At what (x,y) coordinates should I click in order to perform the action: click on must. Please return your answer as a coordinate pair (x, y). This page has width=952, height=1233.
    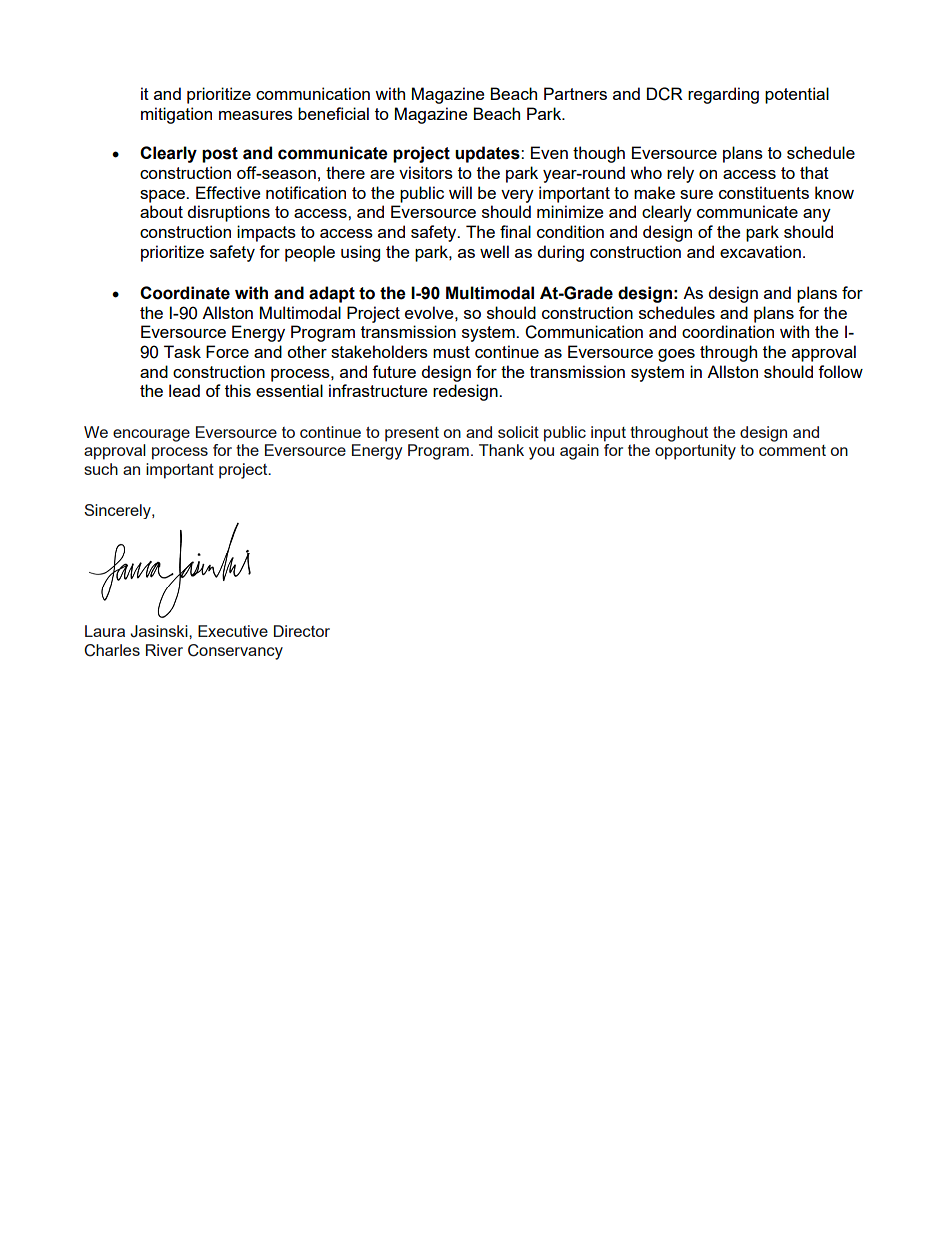
    Looking at the image, I should click on (451, 352).
